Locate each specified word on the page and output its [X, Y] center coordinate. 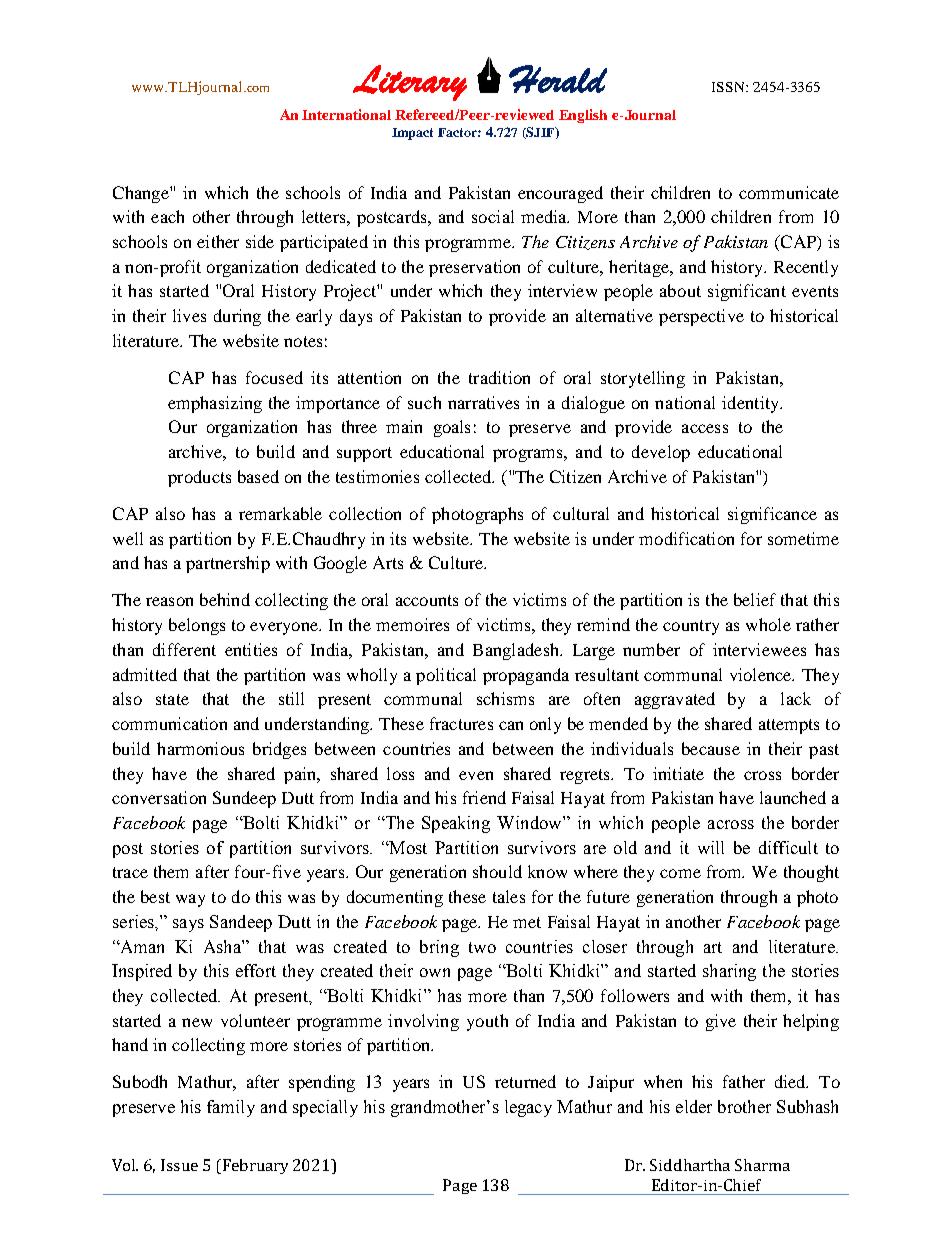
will [711, 847]
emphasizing [215, 404]
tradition [499, 377]
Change [142, 194]
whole [768, 624]
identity [752, 404]
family [231, 1108]
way [190, 900]
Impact [412, 134]
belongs [197, 626]
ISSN [729, 87]
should [497, 871]
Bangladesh [517, 651]
